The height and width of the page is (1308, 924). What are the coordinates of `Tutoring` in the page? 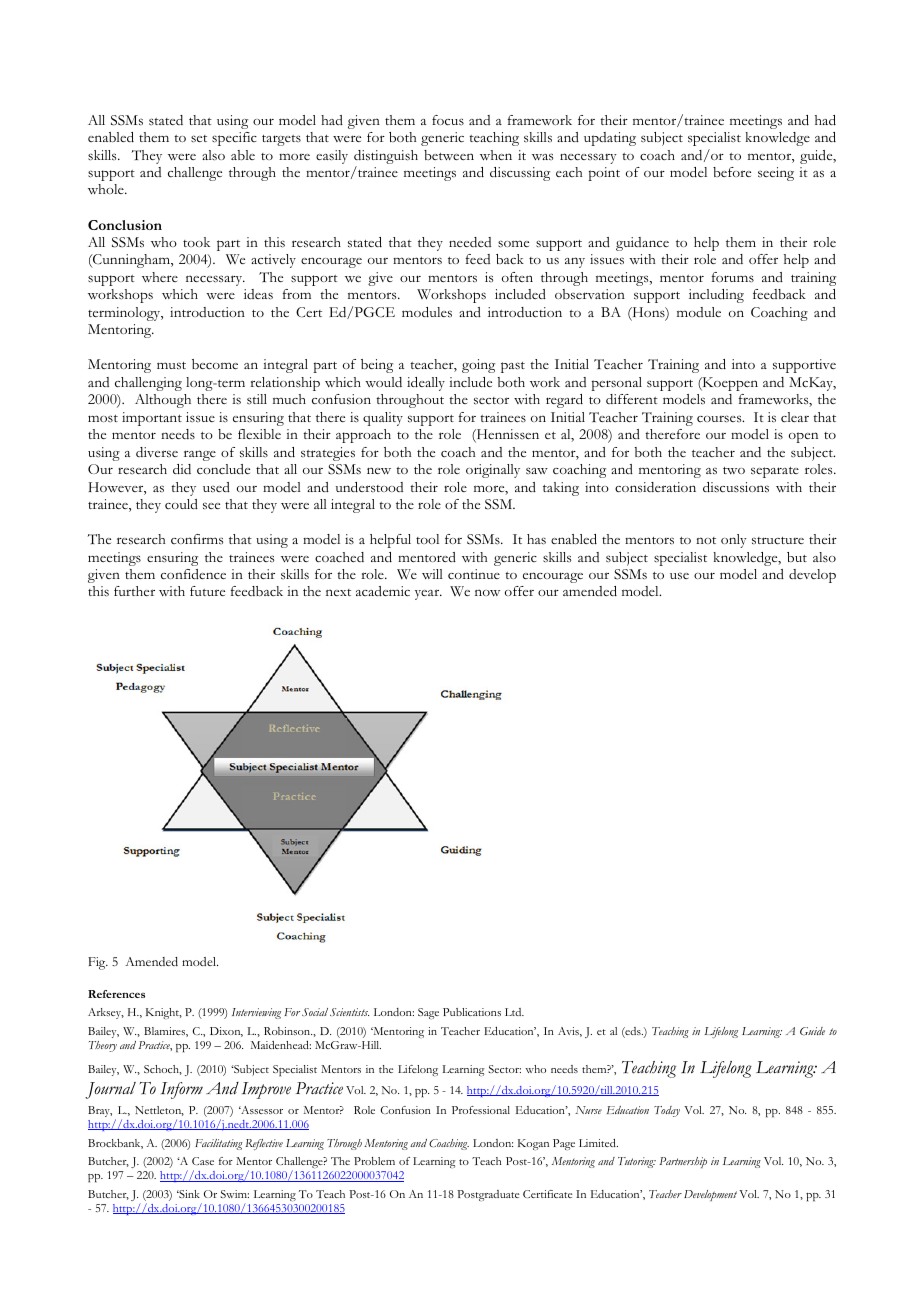 It's located at (637, 1162).
